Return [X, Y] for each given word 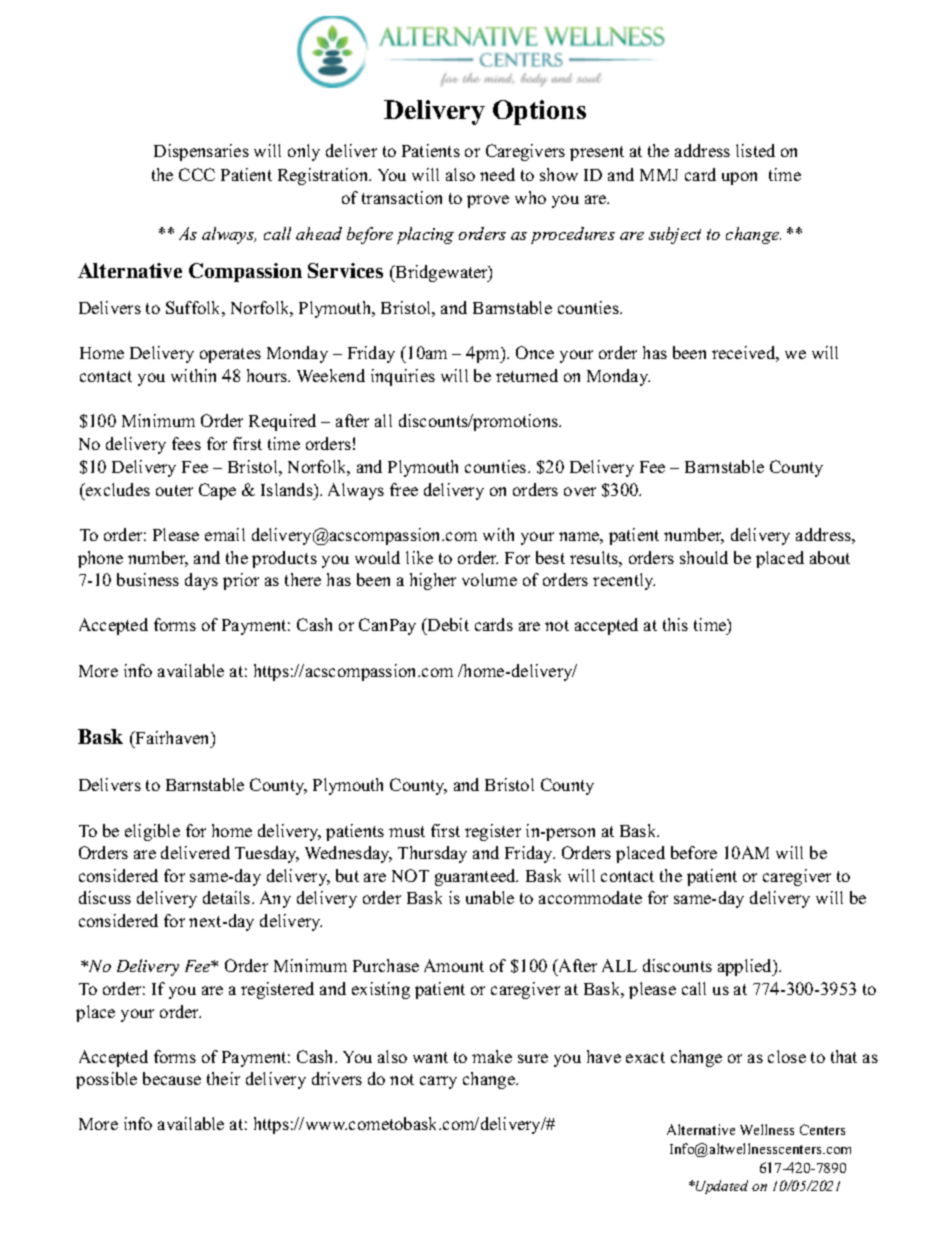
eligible [152, 832]
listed [755, 150]
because [172, 1078]
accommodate [590, 897]
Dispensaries [201, 152]
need [497, 174]
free [404, 489]
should [704, 557]
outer [174, 490]
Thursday [432, 854]
